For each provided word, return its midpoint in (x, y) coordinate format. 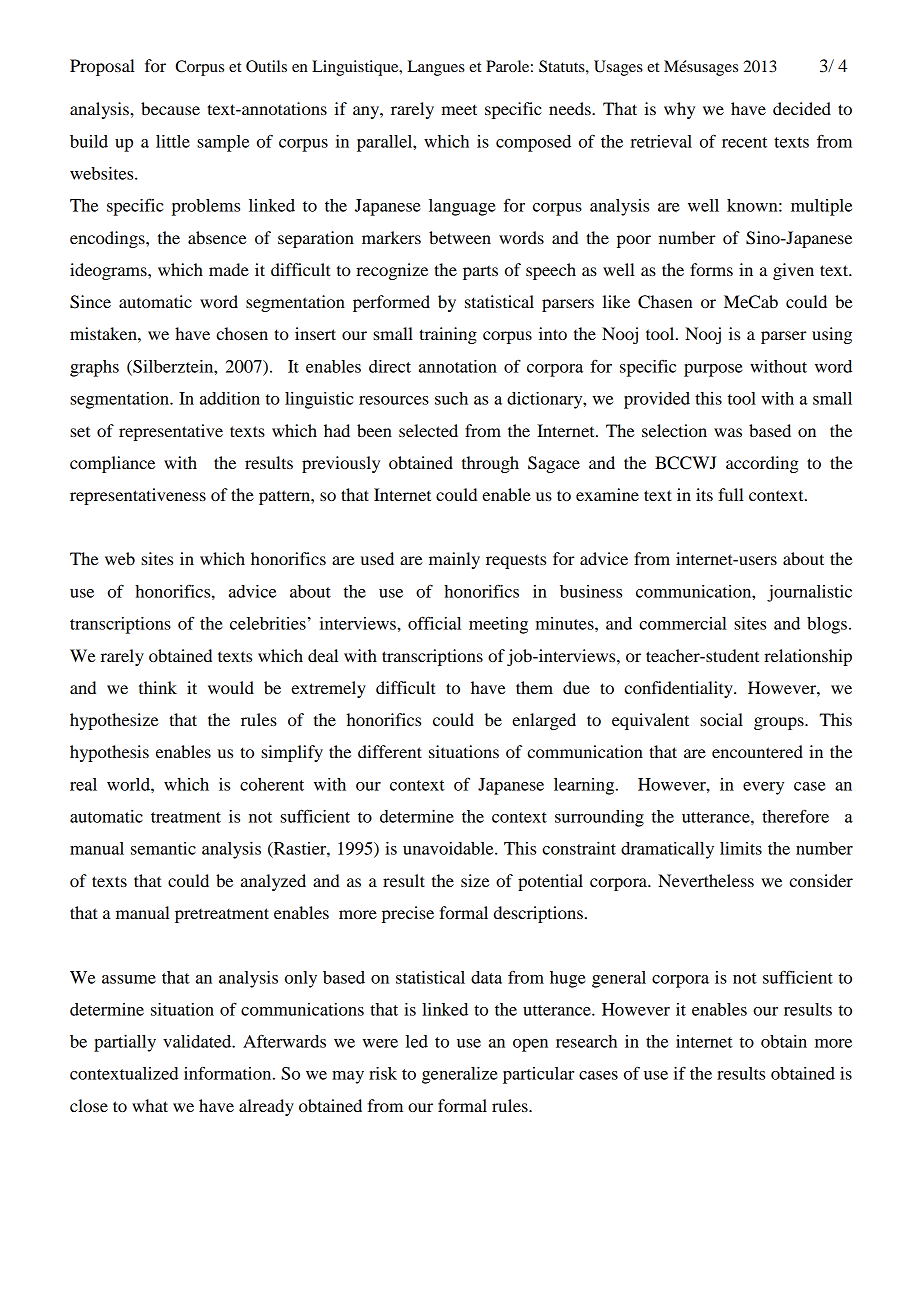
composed (533, 143)
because (170, 108)
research (586, 1041)
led (417, 1041)
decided (802, 108)
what (150, 1105)
